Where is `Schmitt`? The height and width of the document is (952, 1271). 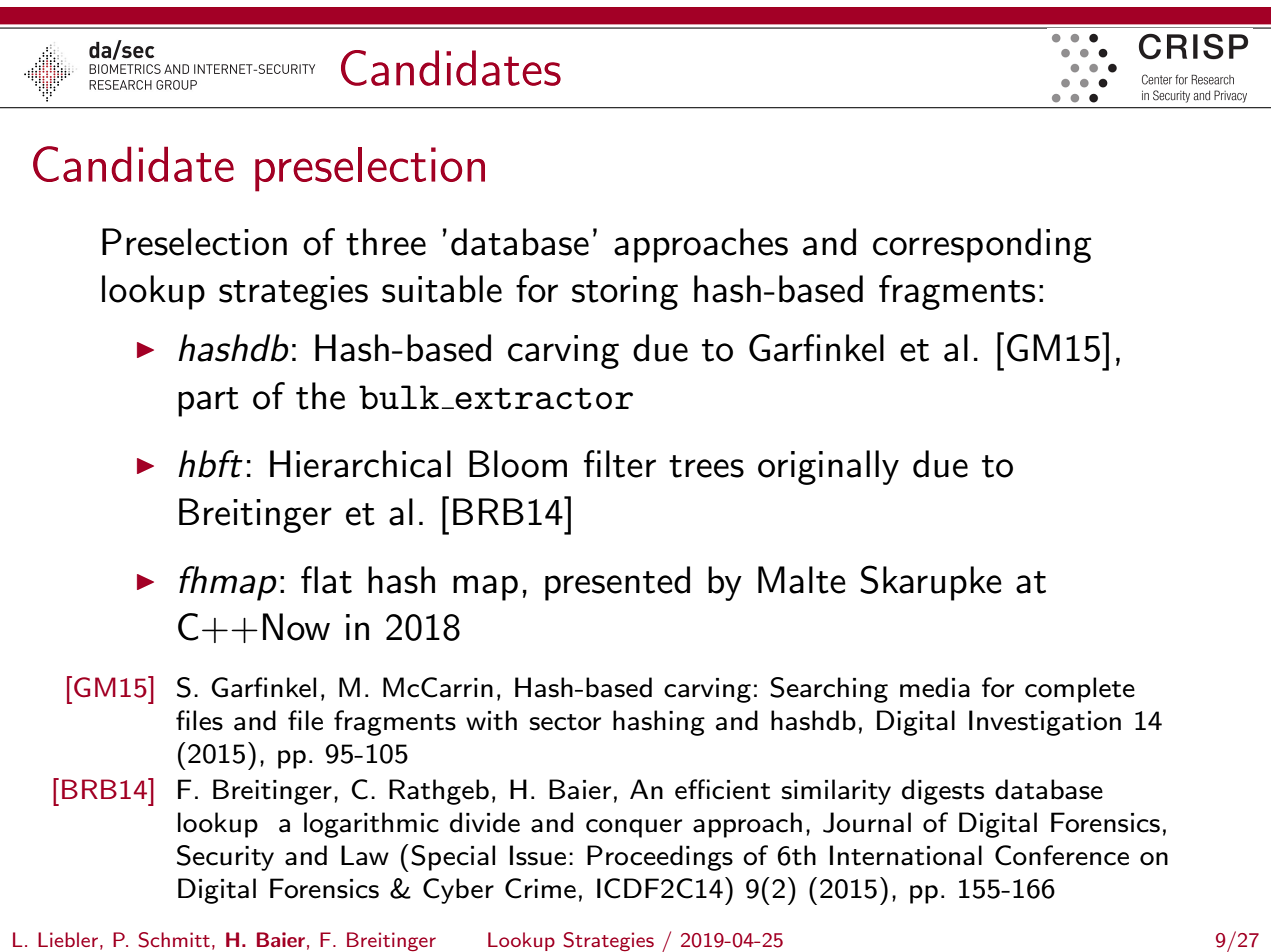 Schmitt is located at coordinates (174, 940).
